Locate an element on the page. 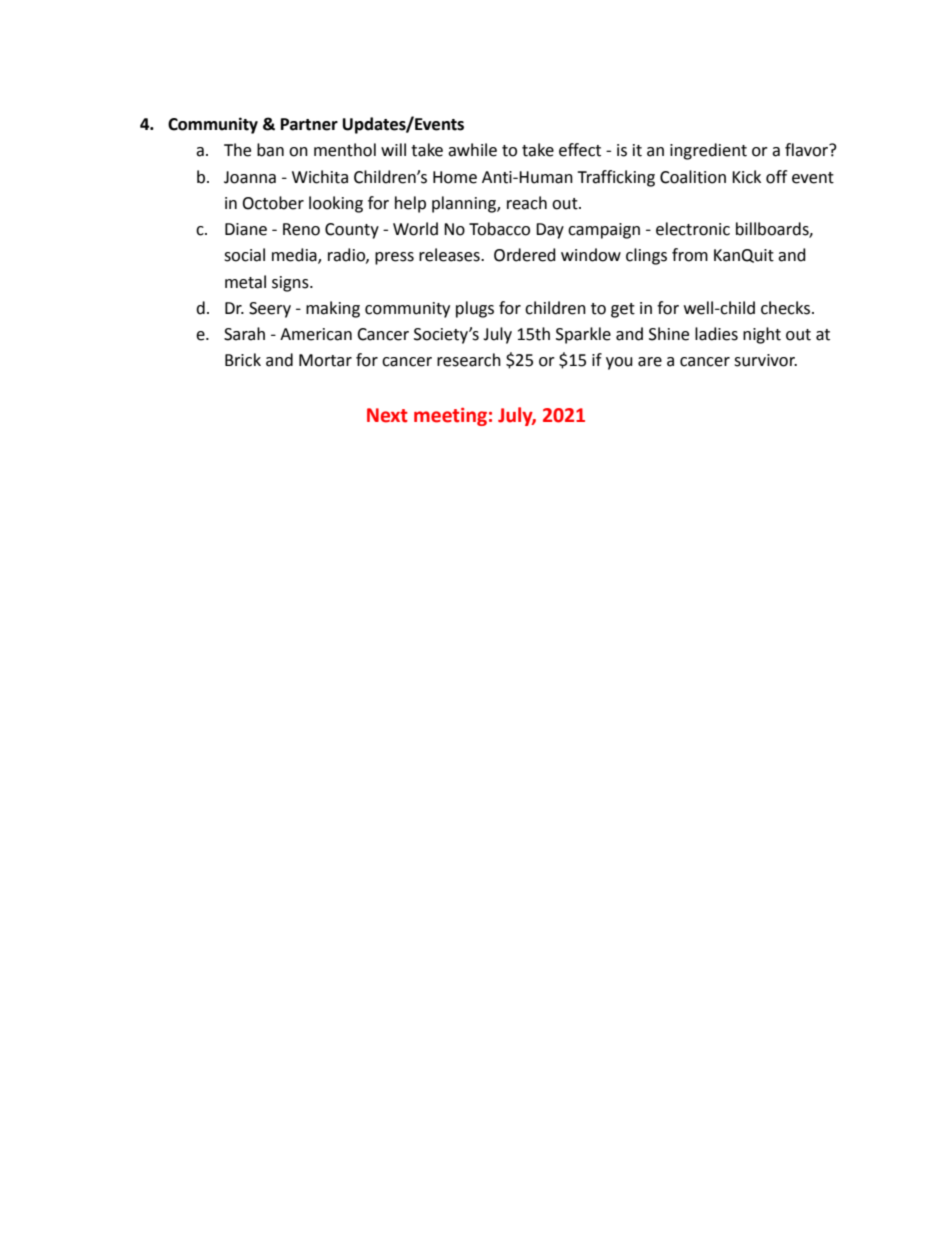  awhile is located at coordinates (472, 150).
